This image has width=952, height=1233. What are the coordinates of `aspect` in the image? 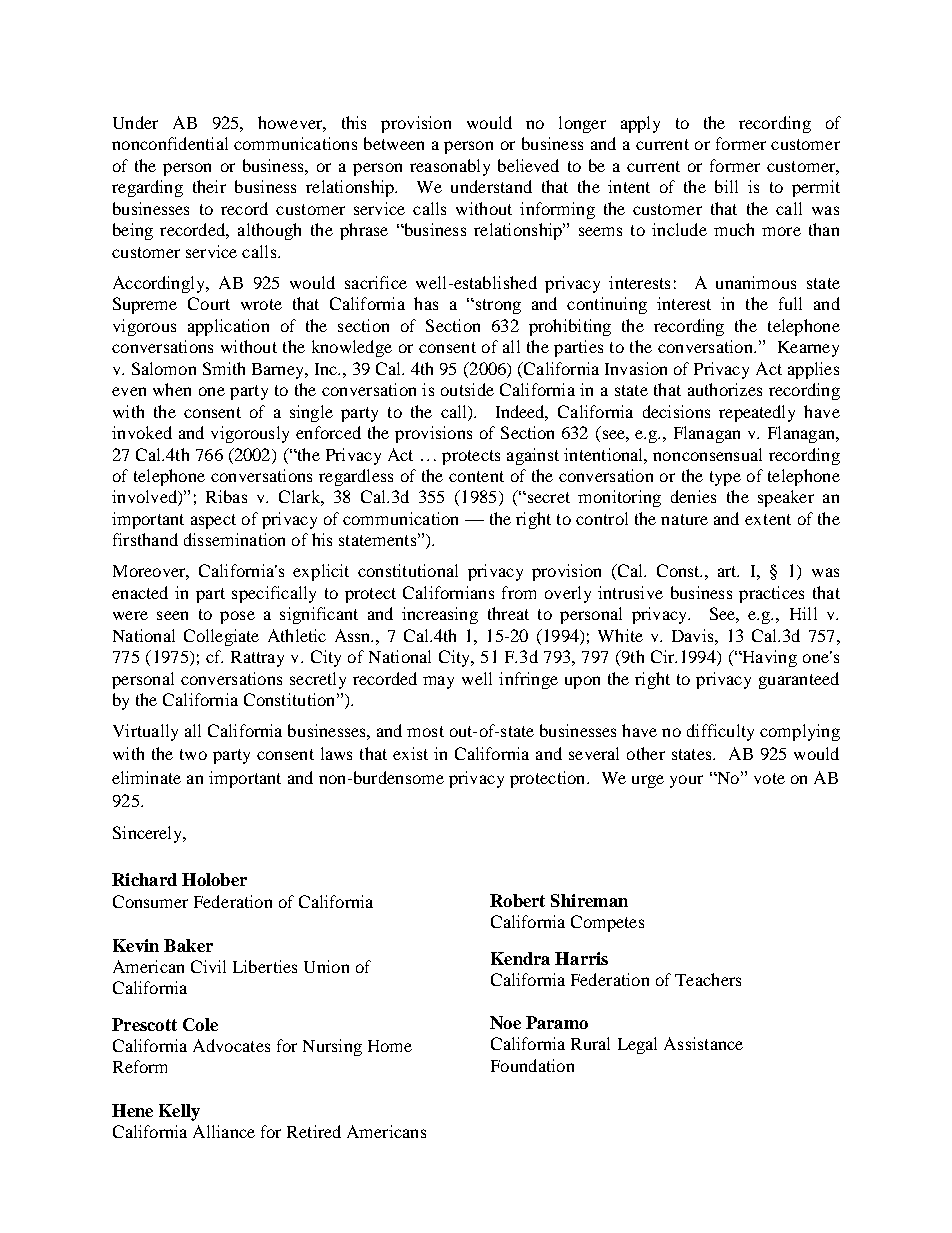 It's located at (213, 521).
